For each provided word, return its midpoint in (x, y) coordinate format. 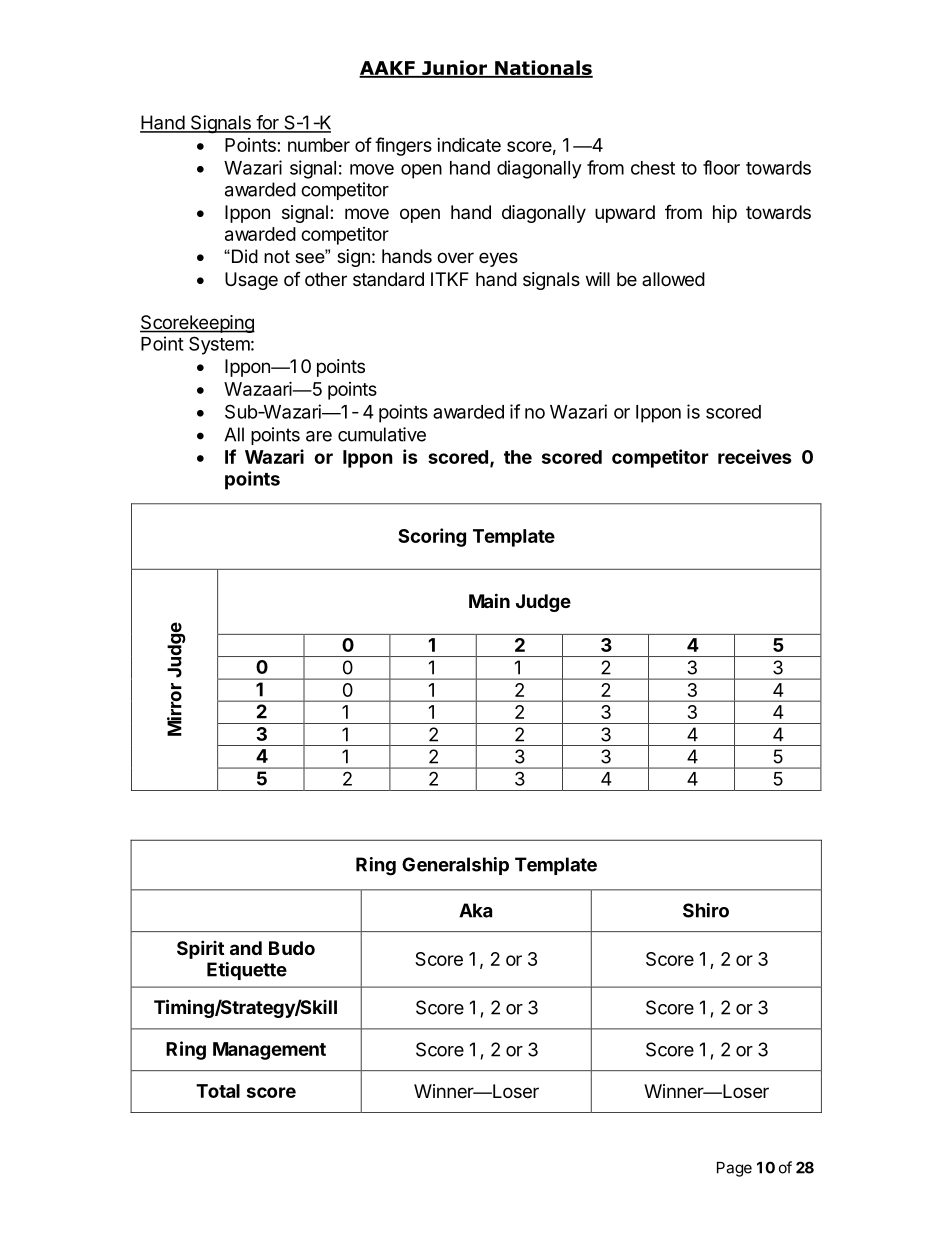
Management (269, 1051)
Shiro (706, 910)
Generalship (455, 866)
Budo (292, 948)
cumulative (382, 434)
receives (755, 456)
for (267, 123)
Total (218, 1091)
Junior (454, 69)
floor (721, 167)
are (319, 436)
